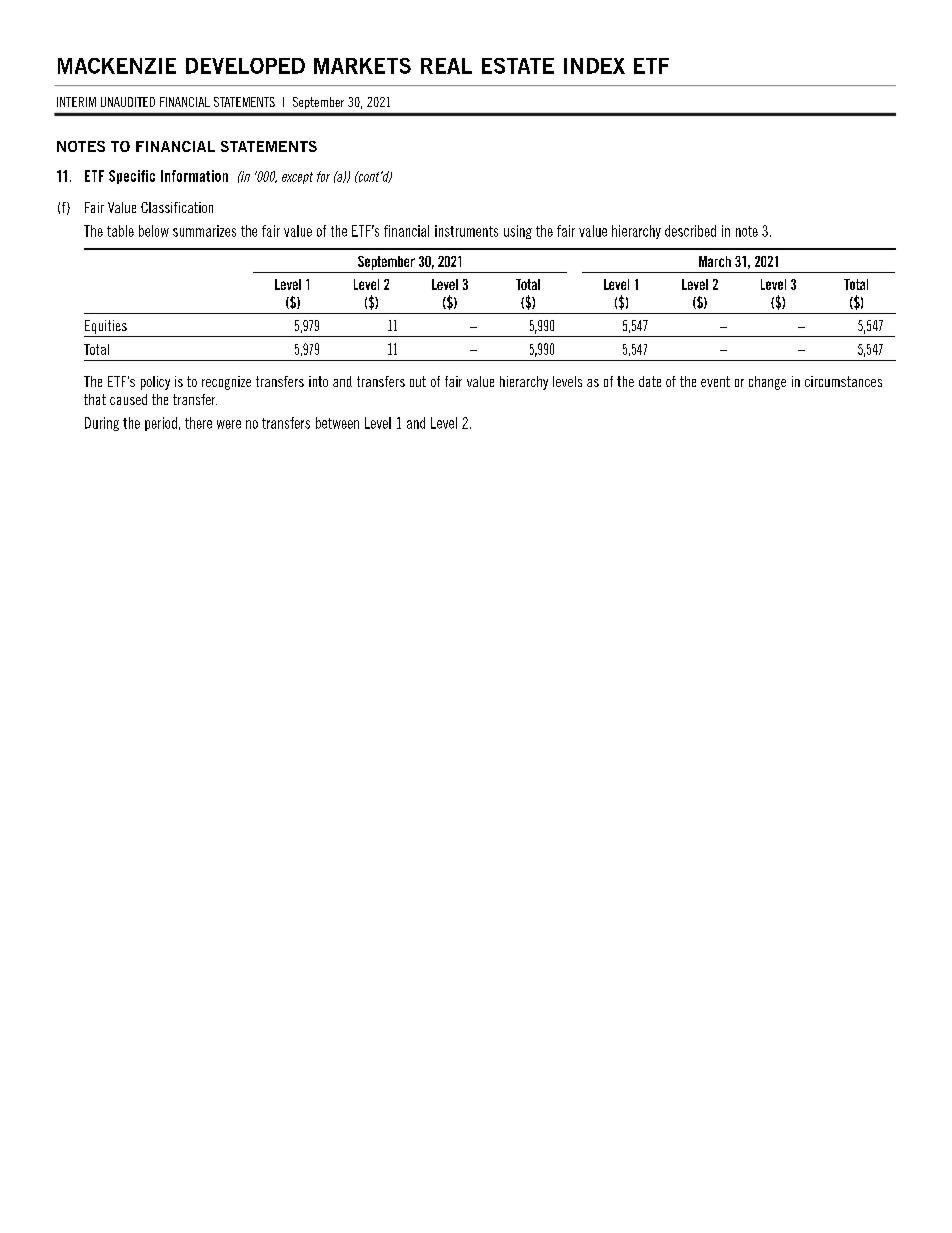 The width and height of the image is (952, 1233). What do you see at coordinates (297, 178) in the image?
I see `except` at bounding box center [297, 178].
